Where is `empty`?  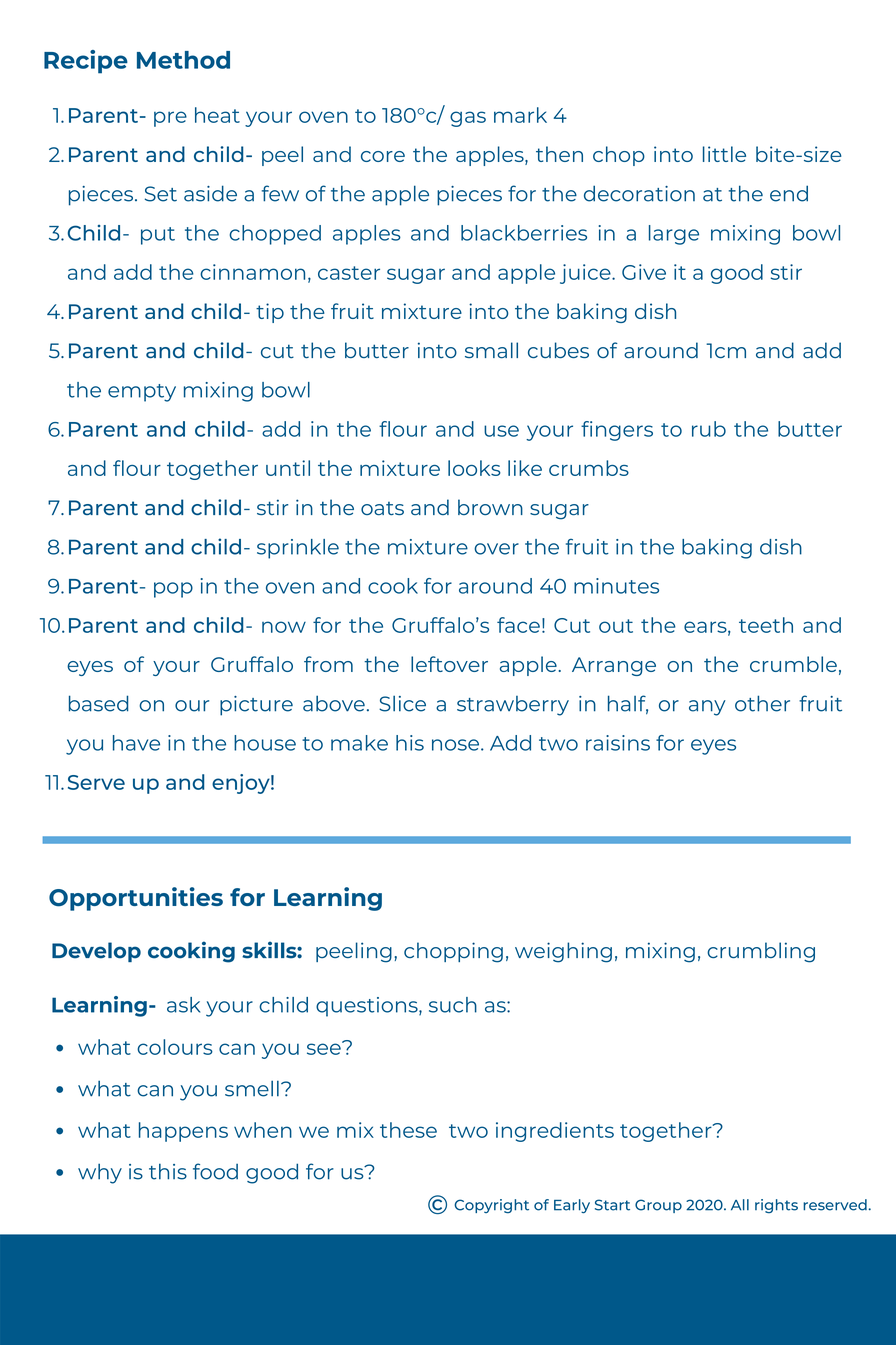
empty is located at coordinates (142, 393).
